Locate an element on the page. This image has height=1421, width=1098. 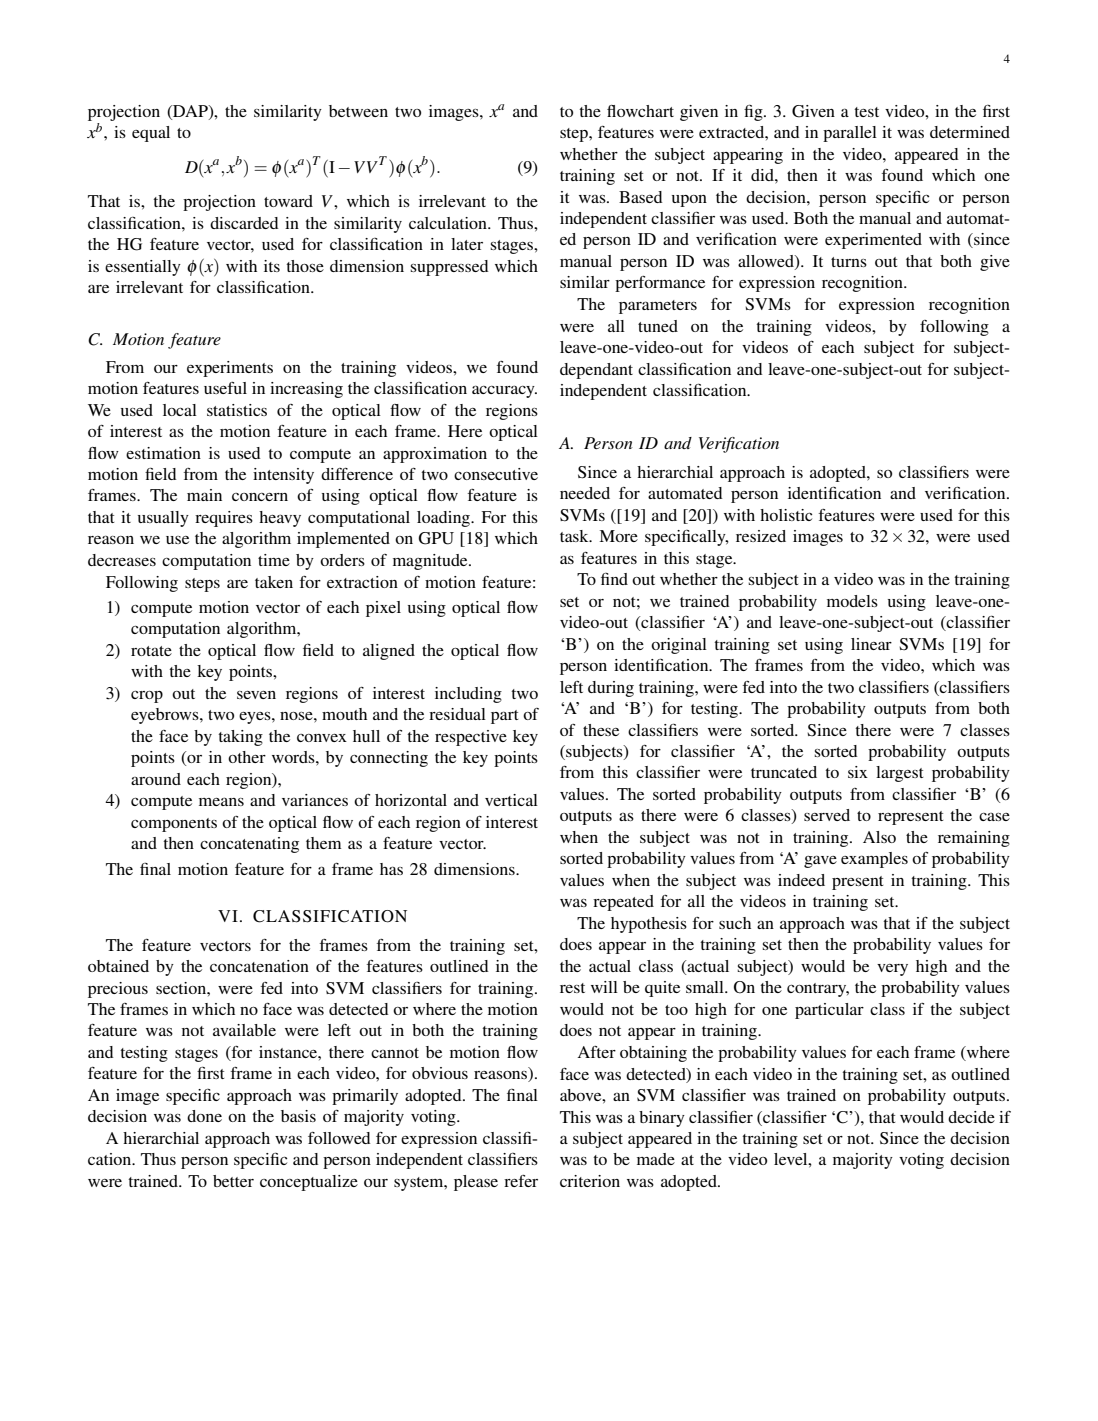
parallel is located at coordinates (850, 134).
